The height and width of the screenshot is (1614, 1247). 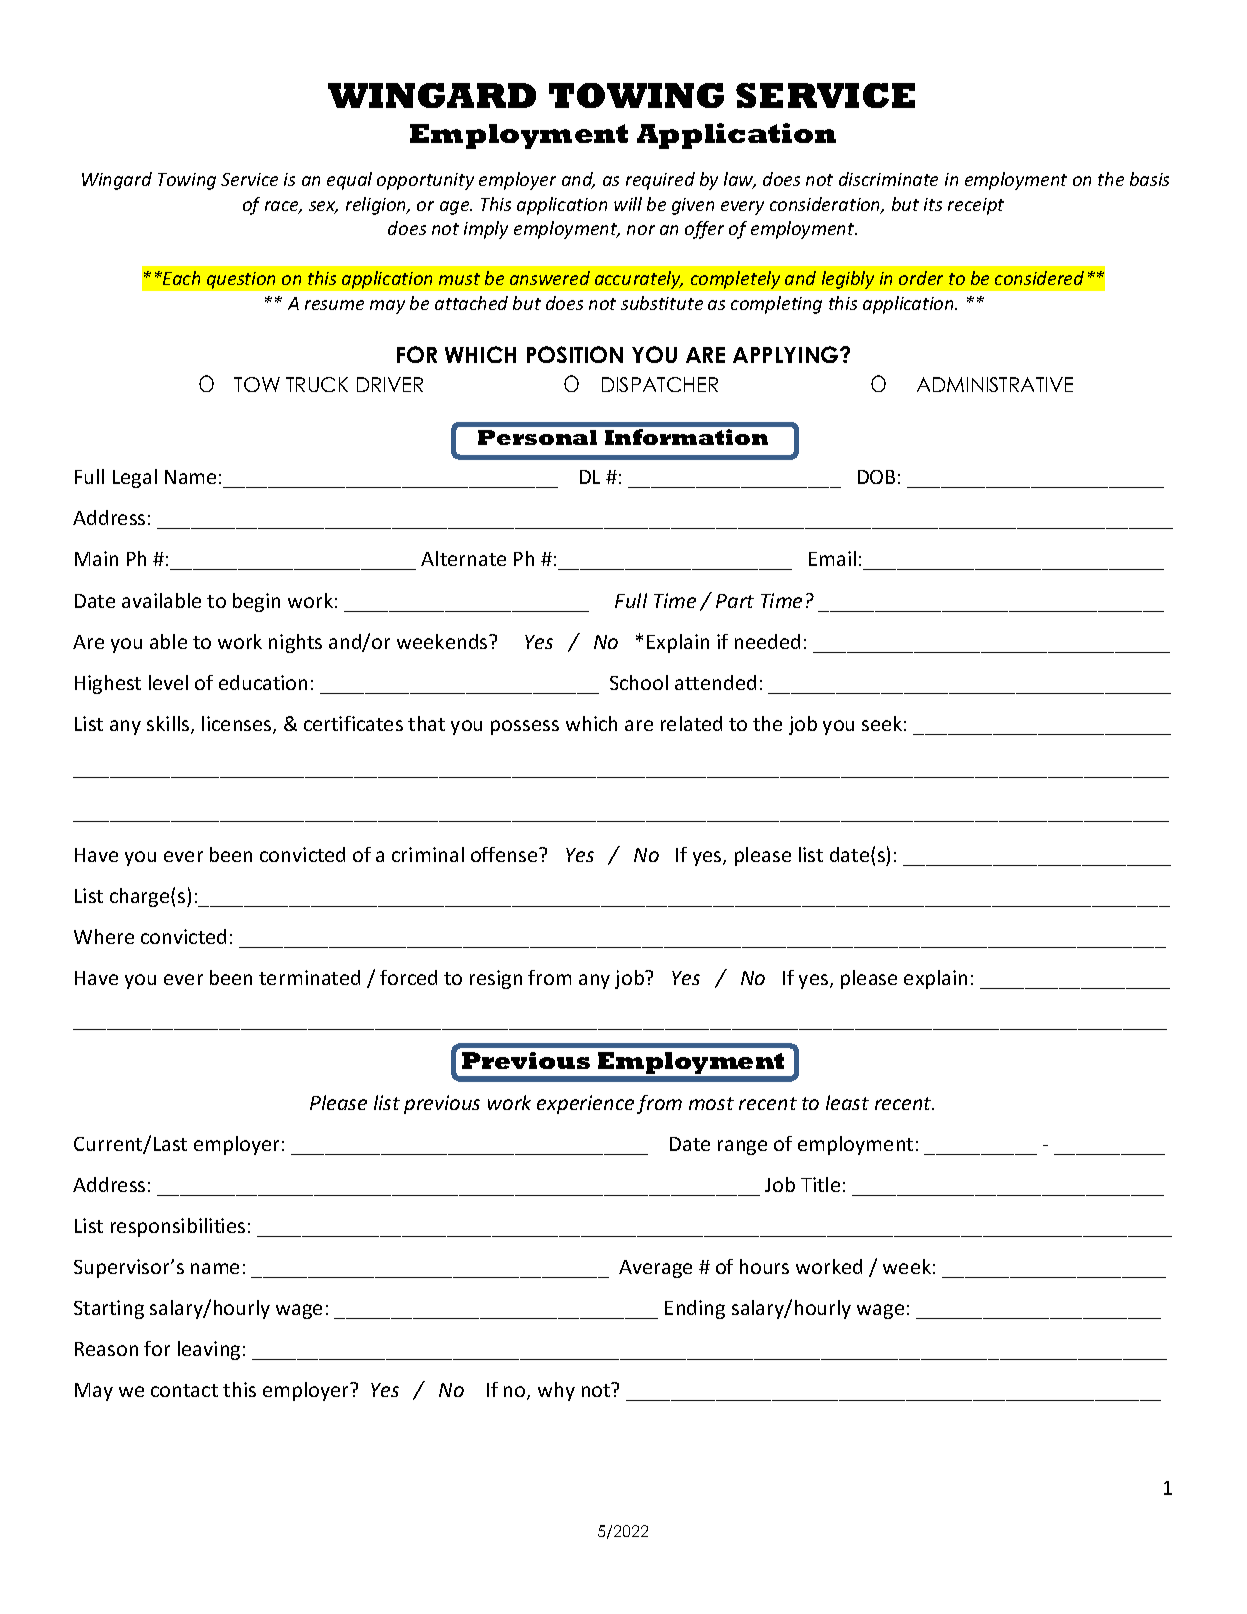 I want to click on will, so click(x=628, y=204).
